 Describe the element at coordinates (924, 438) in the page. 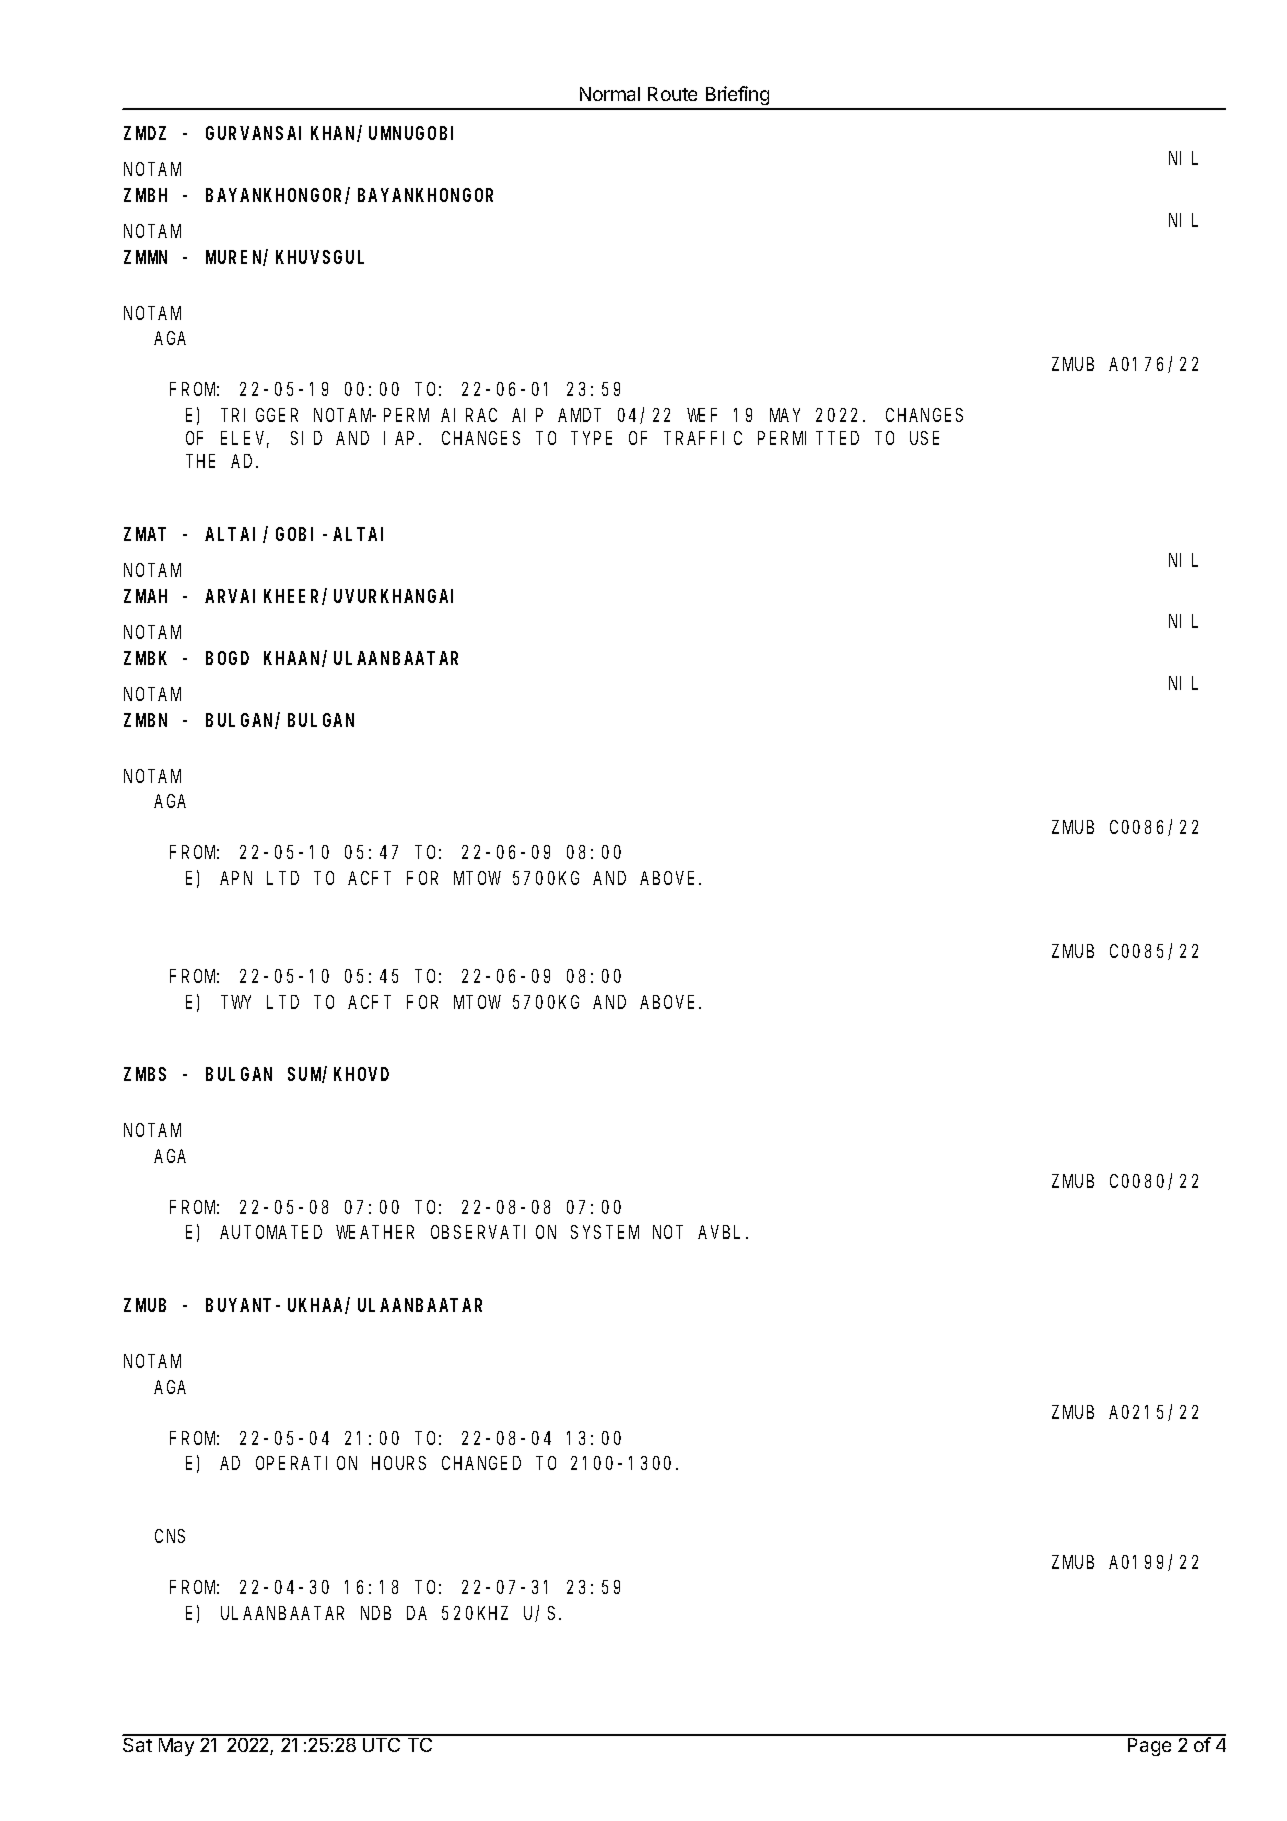

I see `USE` at that location.
